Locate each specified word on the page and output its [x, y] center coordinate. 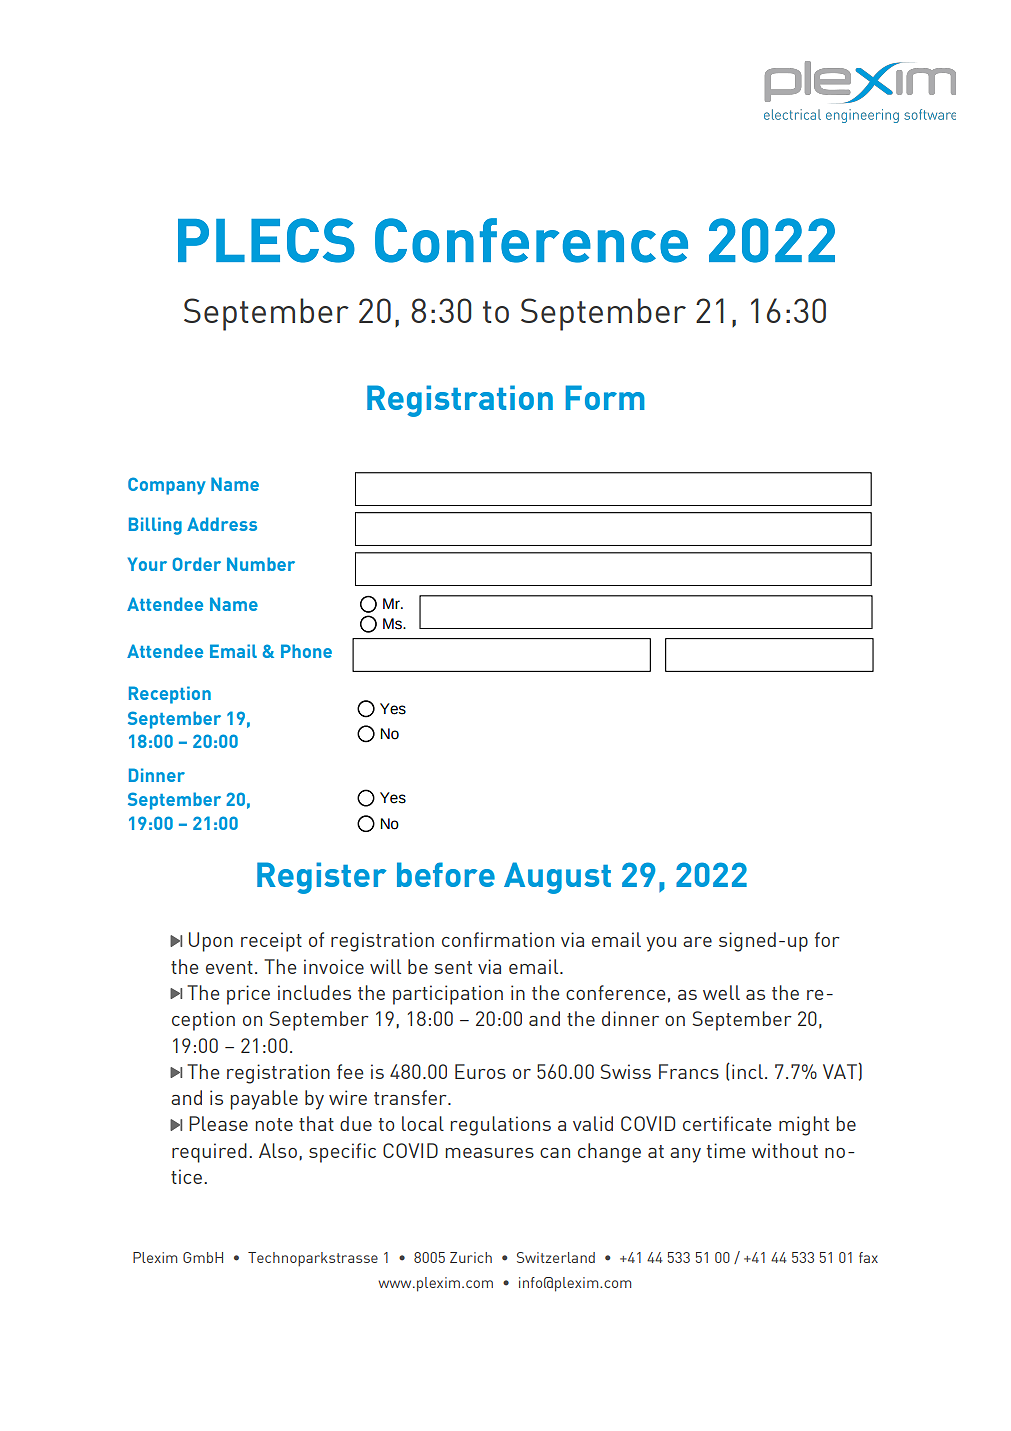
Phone [306, 651]
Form [605, 397]
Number [261, 564]
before [446, 874]
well [721, 992]
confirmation [498, 939]
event [229, 967]
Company [167, 486]
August [557, 878]
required [209, 1153]
